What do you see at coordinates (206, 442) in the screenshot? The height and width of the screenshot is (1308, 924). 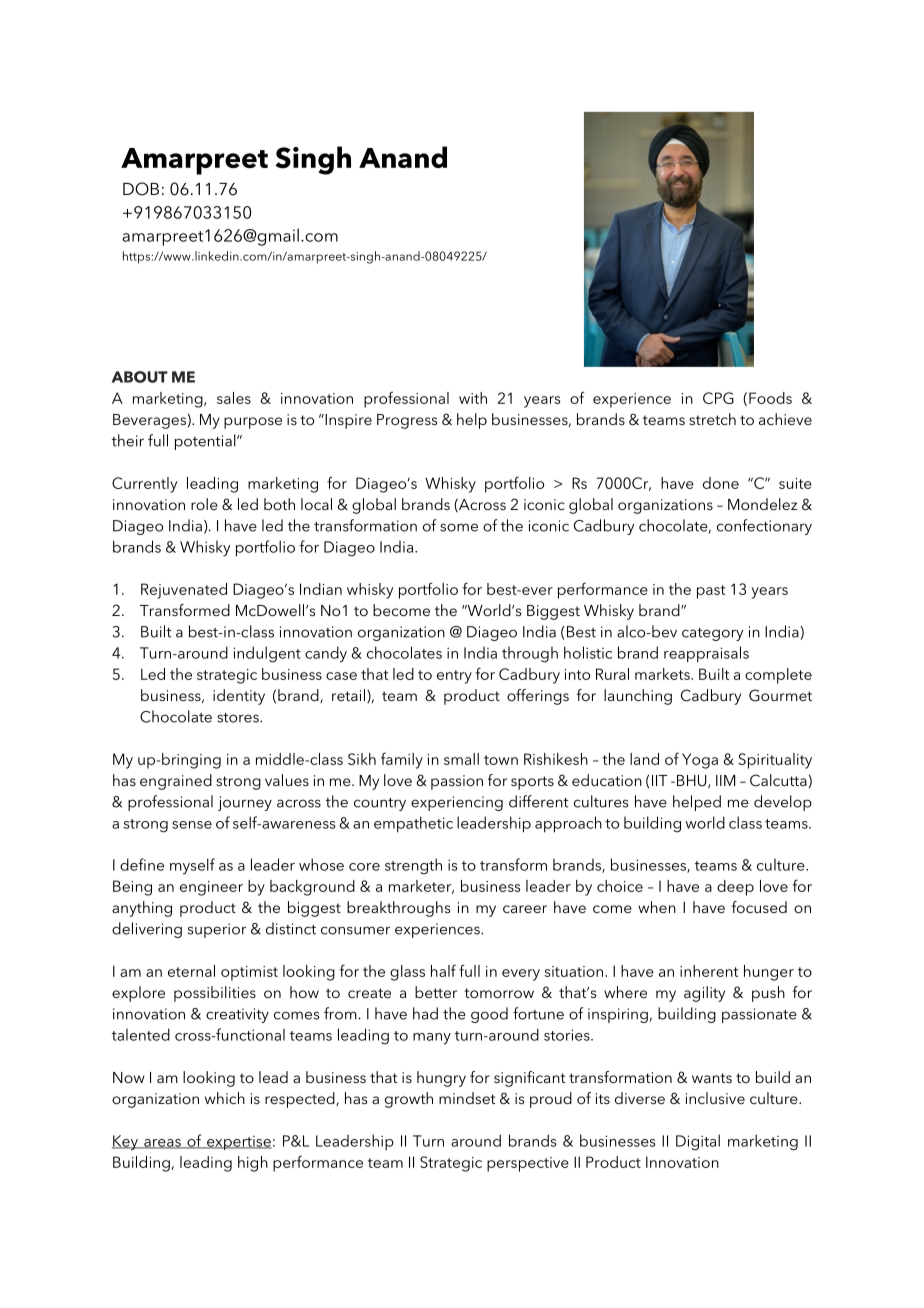 I see `potential` at bounding box center [206, 442].
